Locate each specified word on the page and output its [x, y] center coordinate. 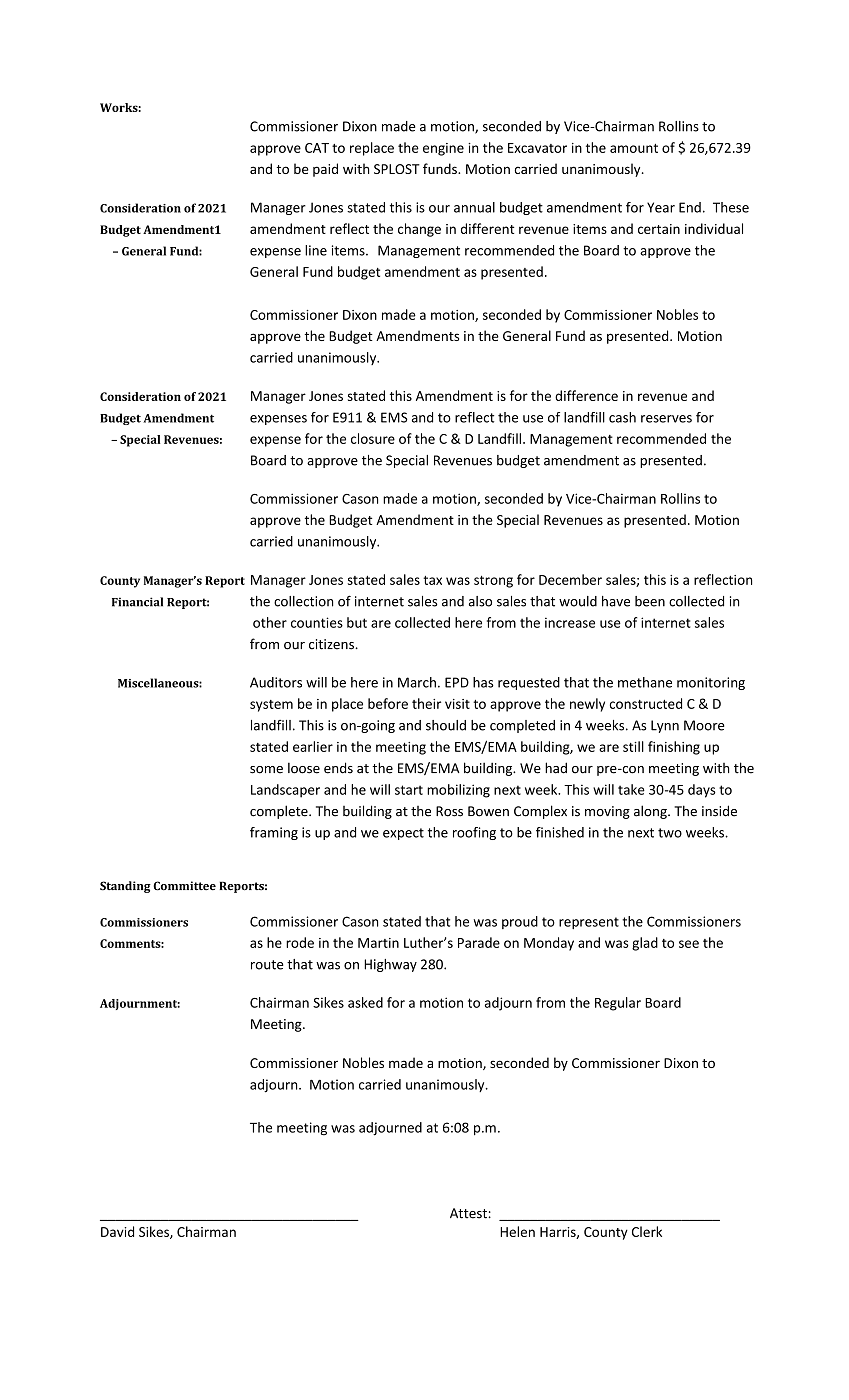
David [117, 1231]
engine [443, 149]
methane [645, 682]
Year [661, 207]
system [271, 706]
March [417, 682]
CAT [317, 148]
